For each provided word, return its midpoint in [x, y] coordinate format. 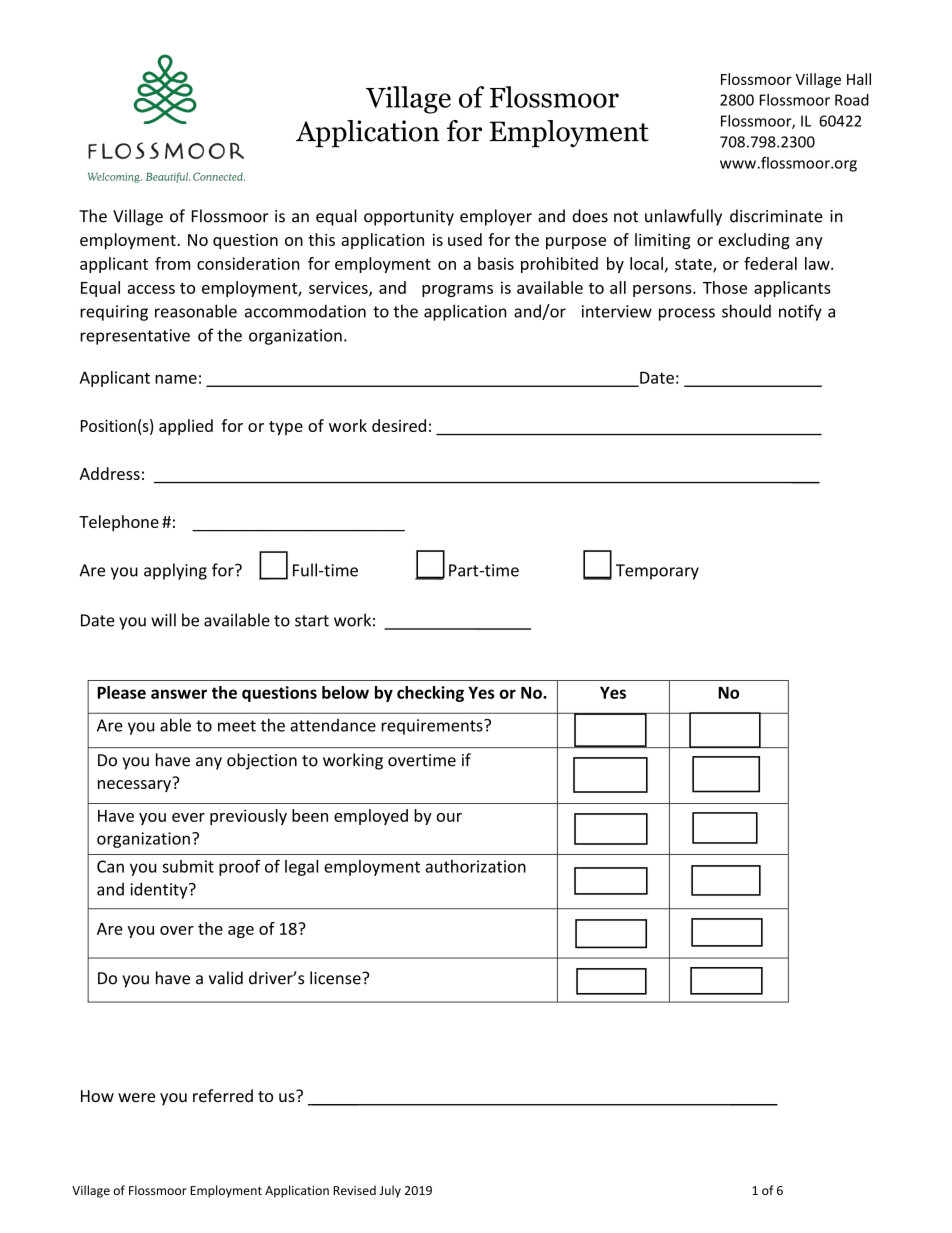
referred [223, 1095]
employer [496, 217]
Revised [354, 1190]
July [390, 1191]
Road [852, 100]
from [172, 263]
